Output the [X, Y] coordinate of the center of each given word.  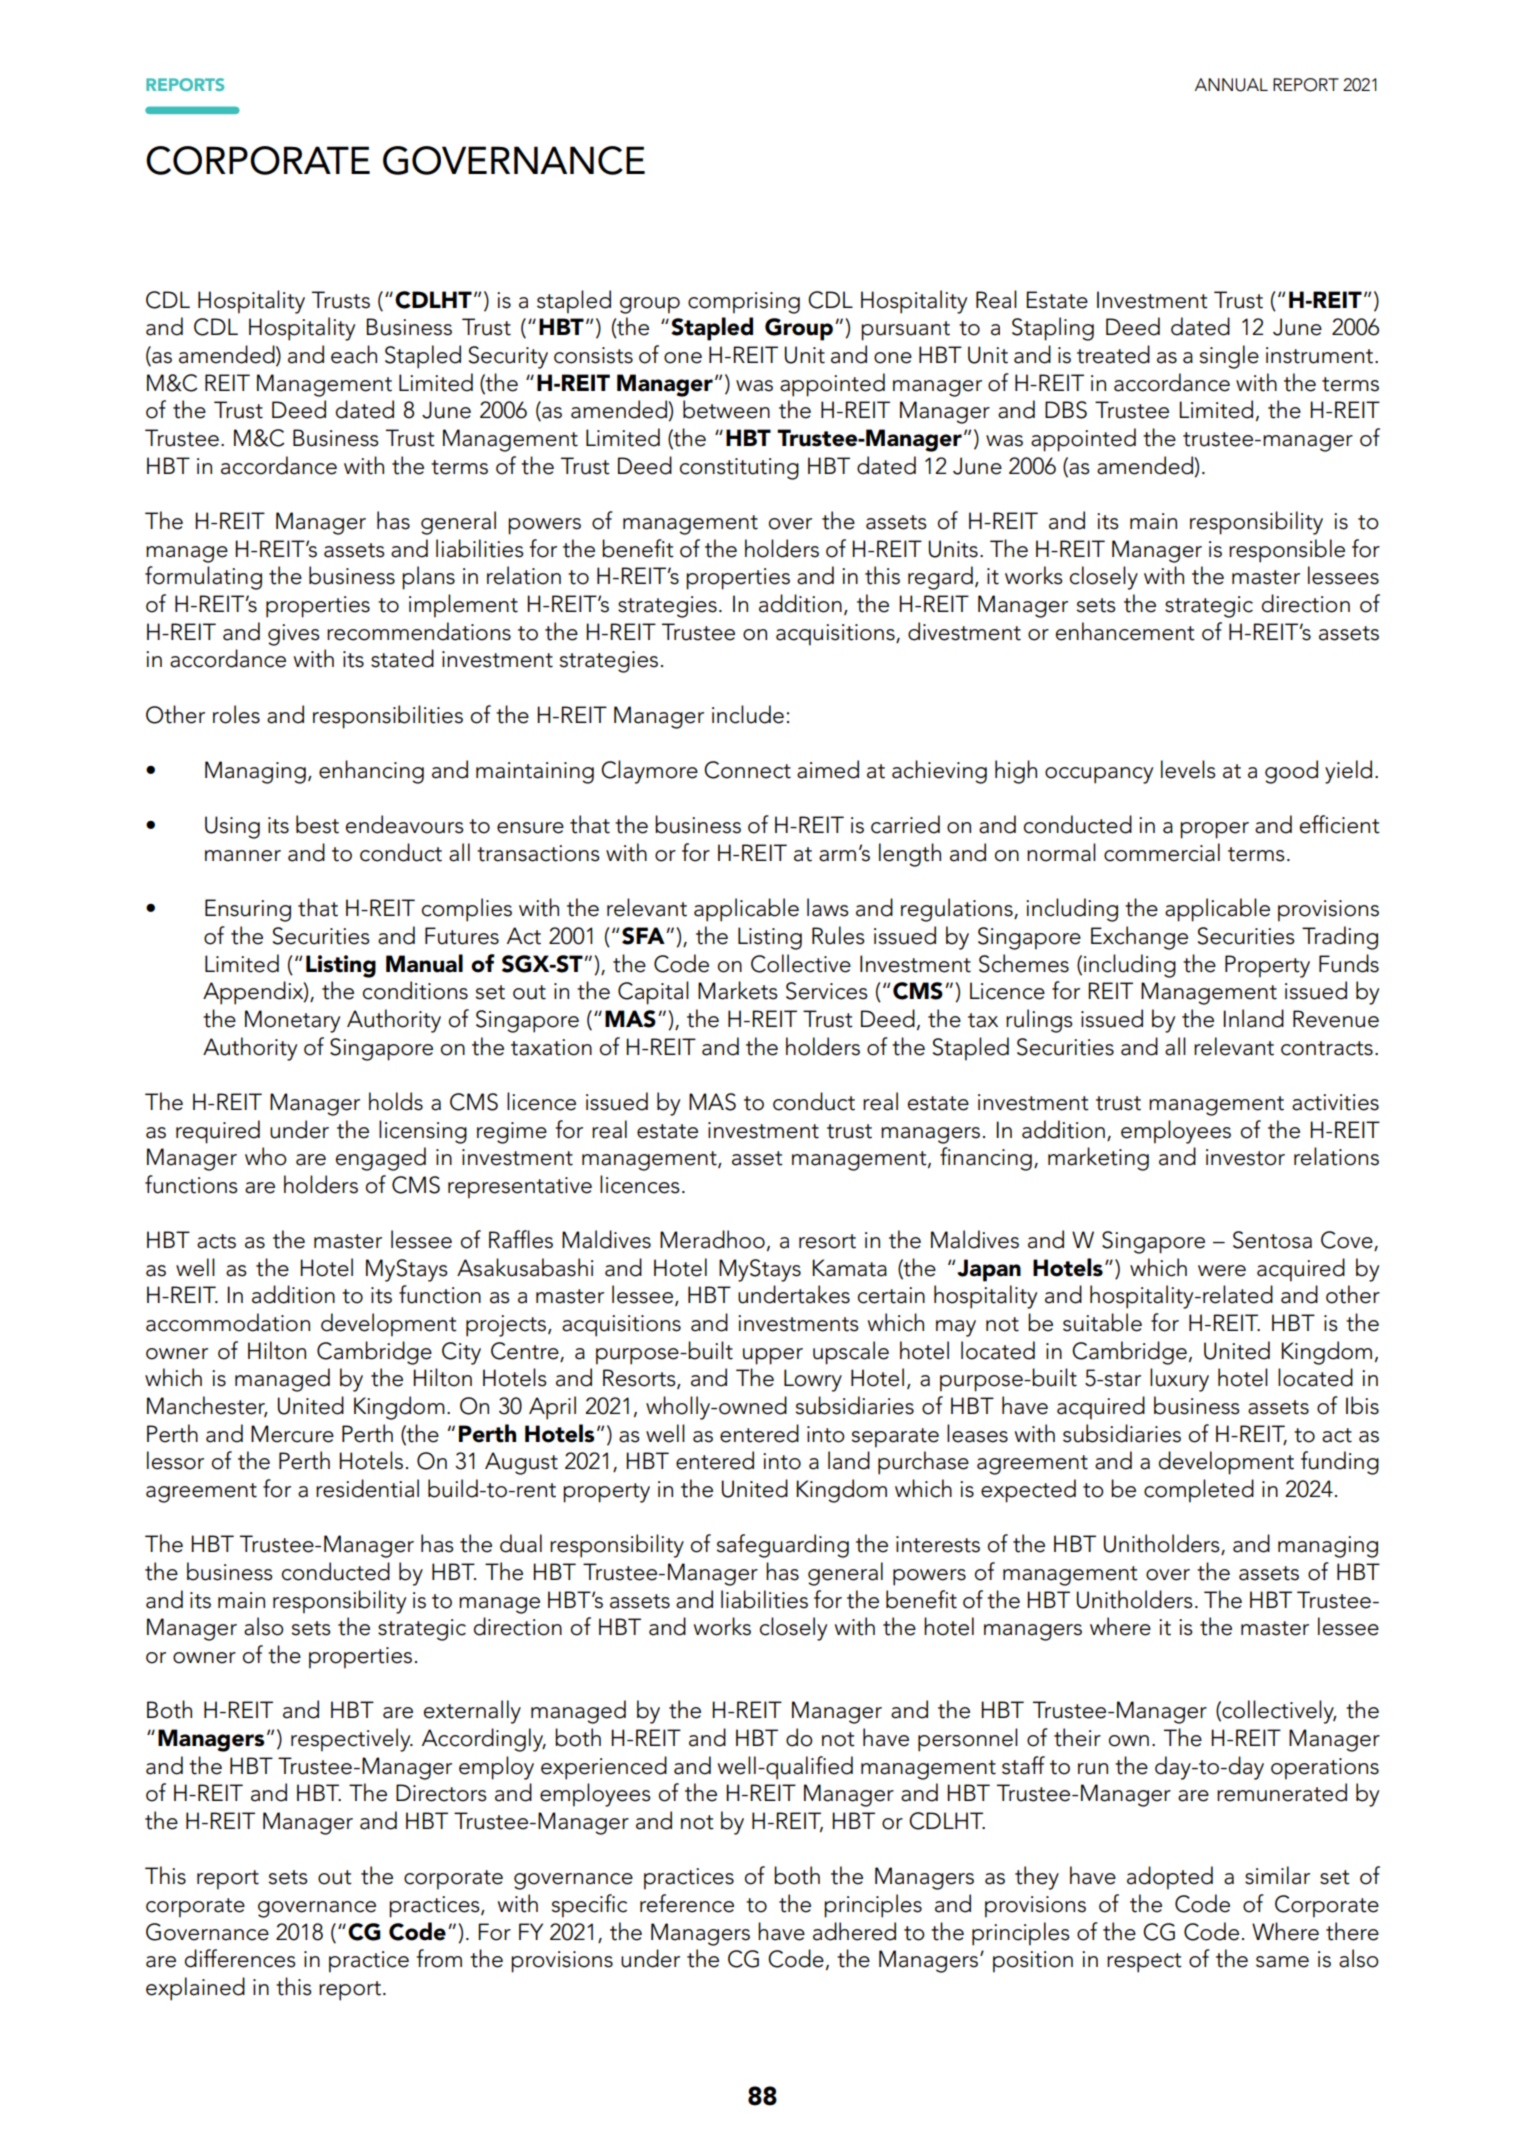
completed [1199, 1491]
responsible [1287, 551]
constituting [739, 469]
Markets [737, 990]
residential [367, 1488]
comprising [744, 303]
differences [240, 1958]
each [354, 354]
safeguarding [782, 1546]
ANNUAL [1231, 85]
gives [293, 635]
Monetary [292, 1021]
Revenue [1336, 1019]
